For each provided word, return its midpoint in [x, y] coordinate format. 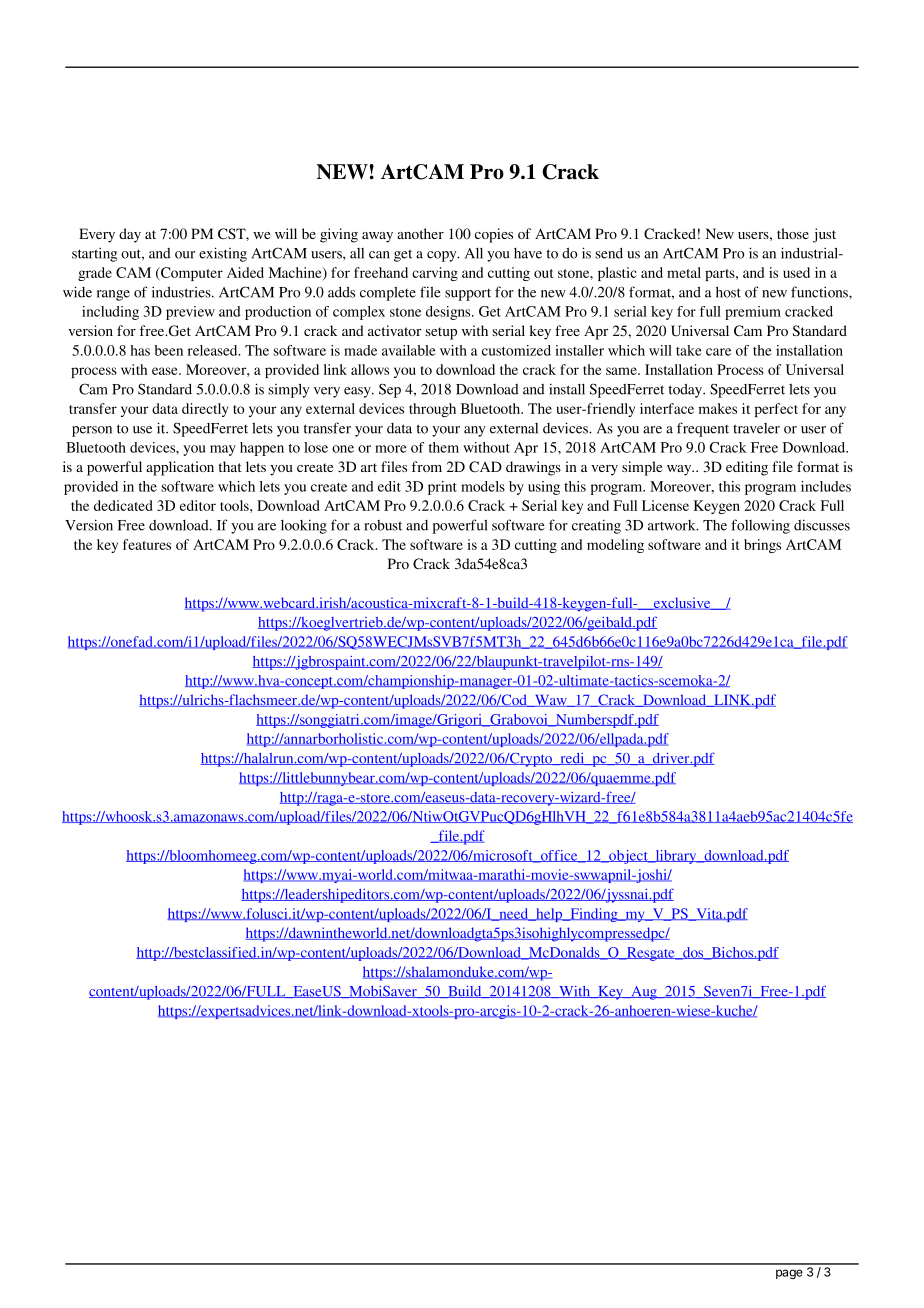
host [728, 292]
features [147, 544]
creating [596, 526]
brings [762, 546]
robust [383, 525]
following [760, 526]
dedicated [123, 505]
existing [223, 254]
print [442, 488]
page [789, 1274]
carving [435, 274]
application [180, 468]
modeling [615, 546]
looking [304, 526]
